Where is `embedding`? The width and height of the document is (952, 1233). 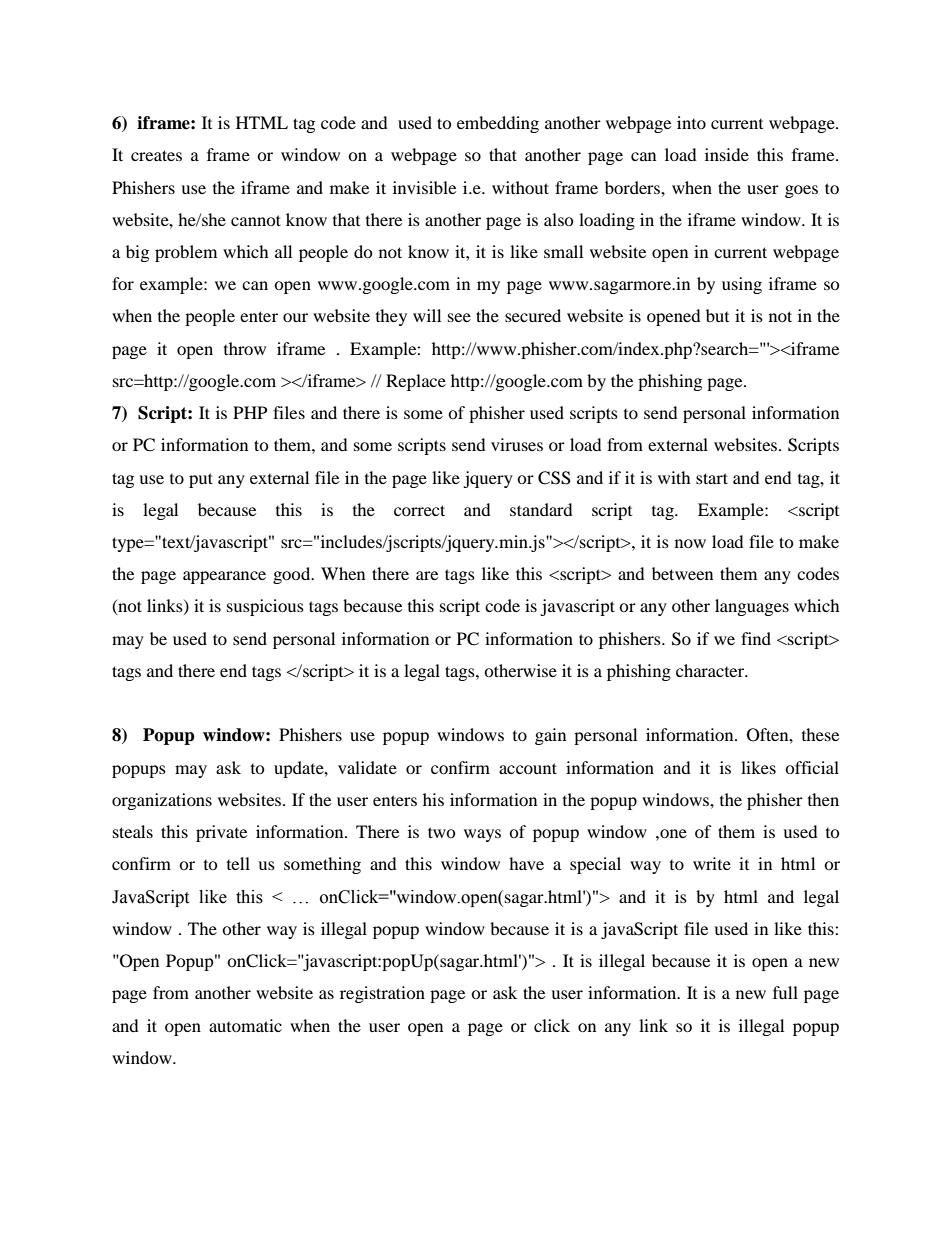 embedding is located at coordinates (498, 124).
